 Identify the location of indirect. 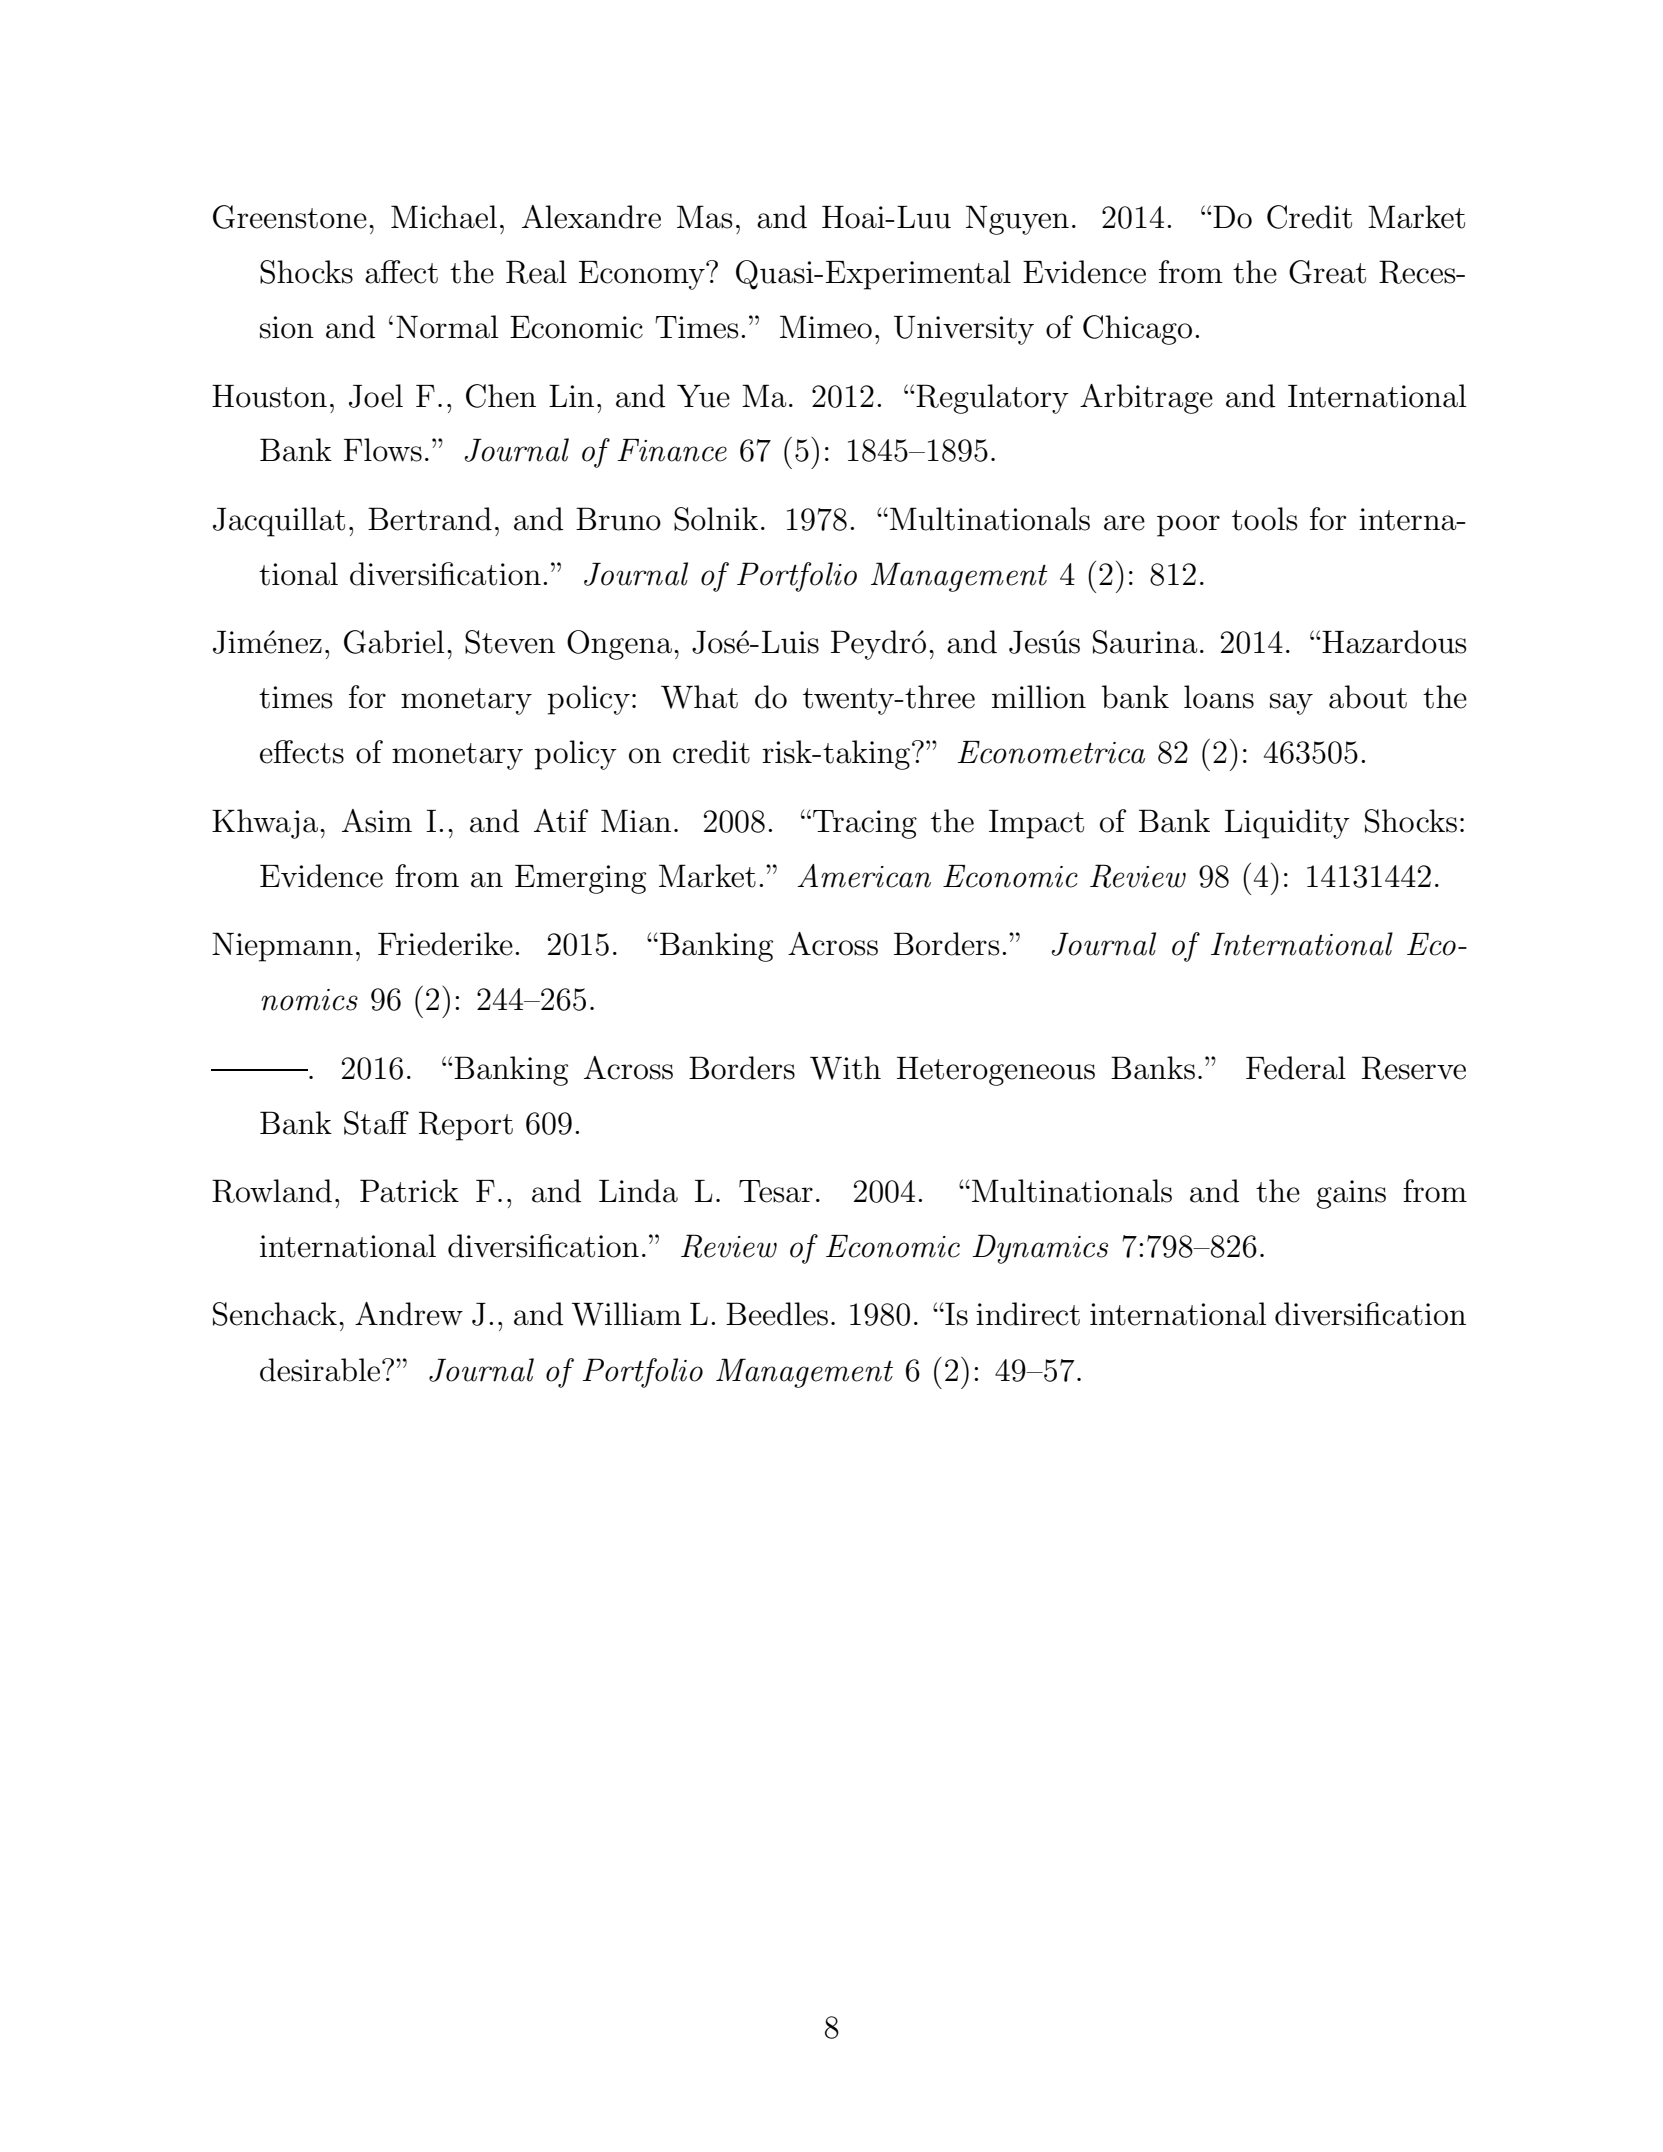
(1028, 1314).
